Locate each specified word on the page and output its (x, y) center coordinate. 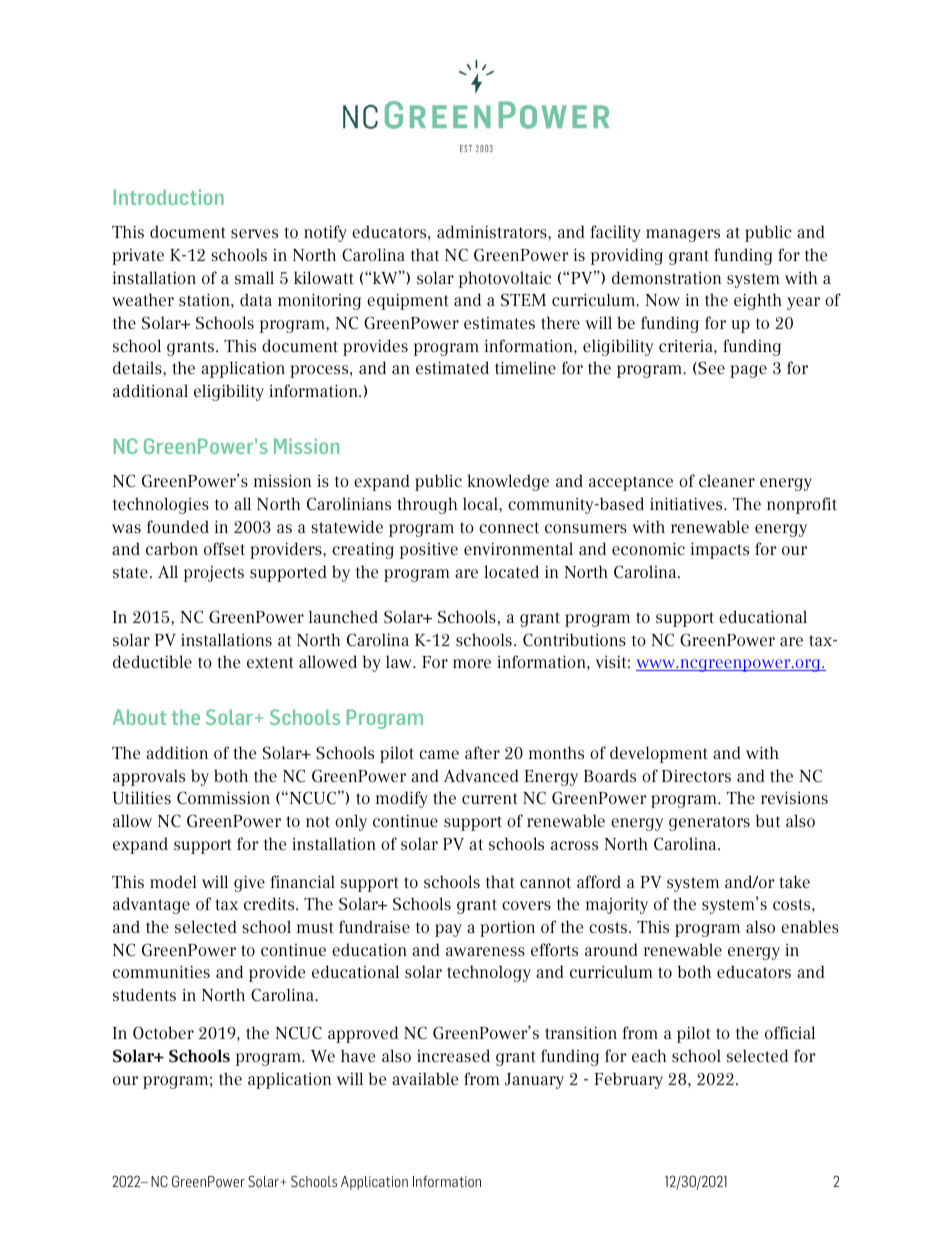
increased (453, 1055)
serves (254, 233)
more (472, 663)
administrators (493, 232)
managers (683, 235)
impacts (720, 550)
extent (270, 662)
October (163, 1033)
